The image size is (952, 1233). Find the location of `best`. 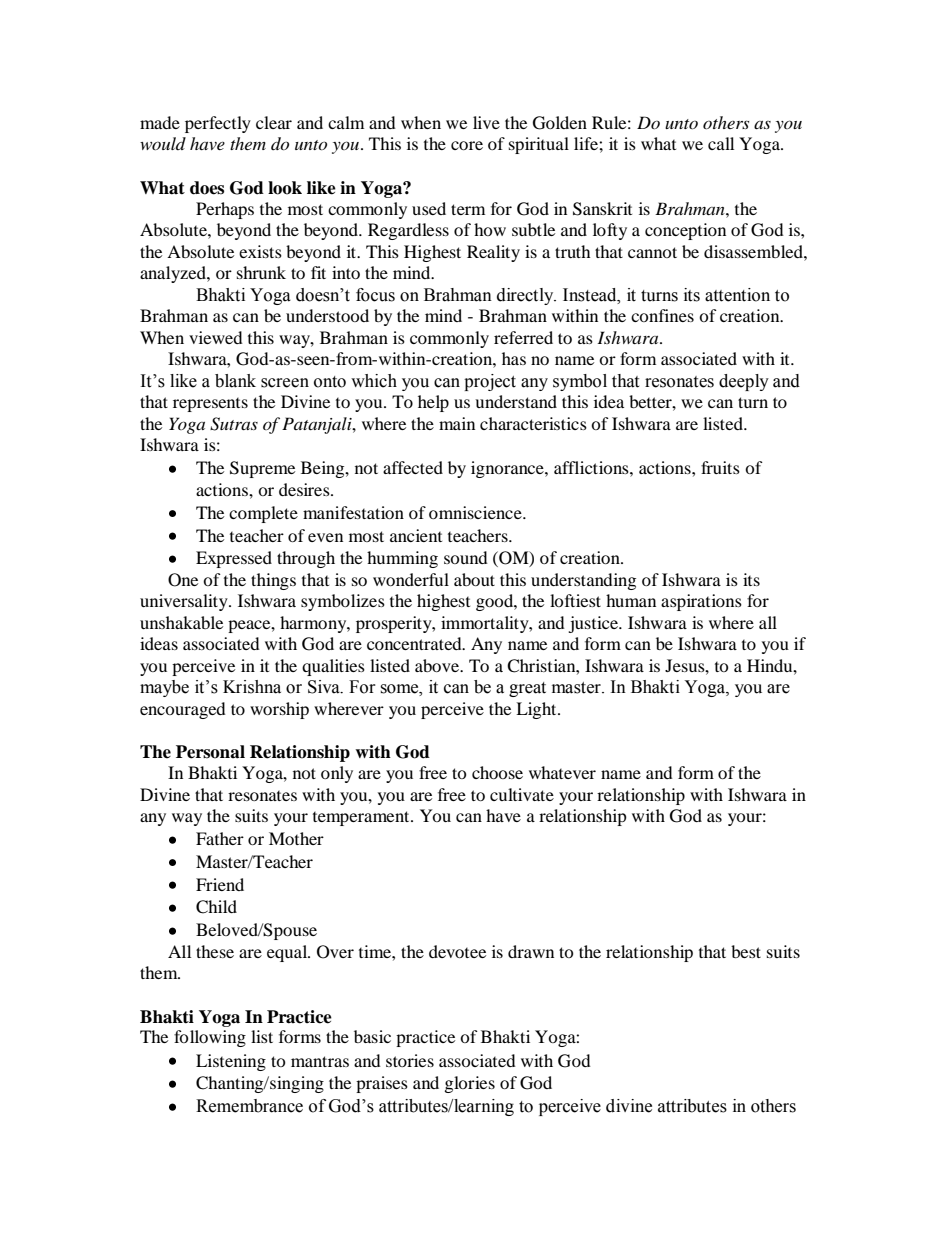

best is located at coordinates (746, 951).
